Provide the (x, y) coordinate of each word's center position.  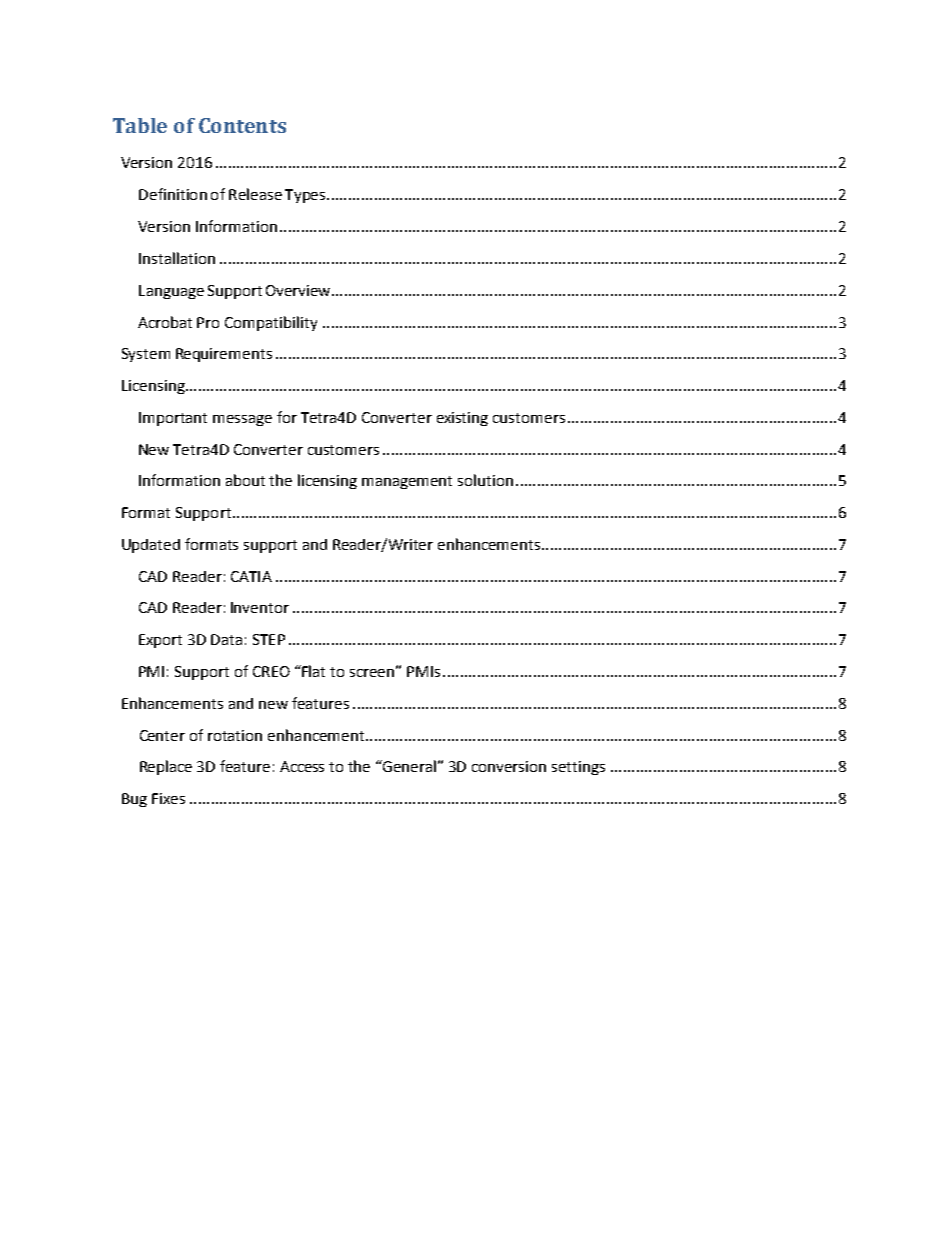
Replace (166, 767)
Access (302, 766)
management (407, 482)
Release (255, 194)
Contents (242, 125)
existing (462, 419)
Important (173, 419)
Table (140, 125)
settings (578, 768)
